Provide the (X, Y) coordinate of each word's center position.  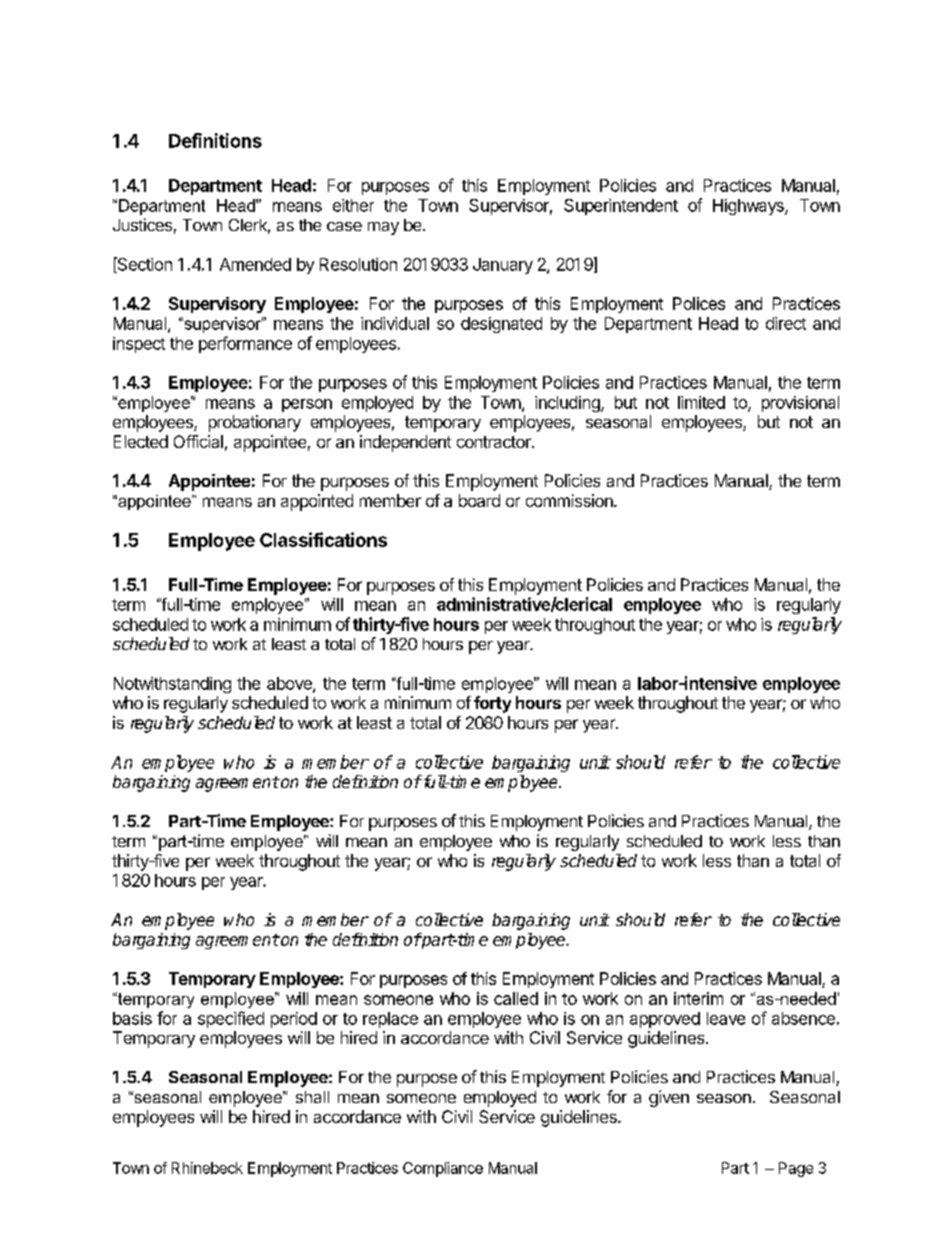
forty (492, 704)
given (669, 1098)
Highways (749, 207)
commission (570, 500)
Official (198, 441)
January (503, 266)
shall (312, 1097)
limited (701, 402)
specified (231, 1019)
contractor (495, 442)
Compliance (443, 1169)
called (516, 998)
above (290, 684)
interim (698, 998)
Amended (255, 264)
